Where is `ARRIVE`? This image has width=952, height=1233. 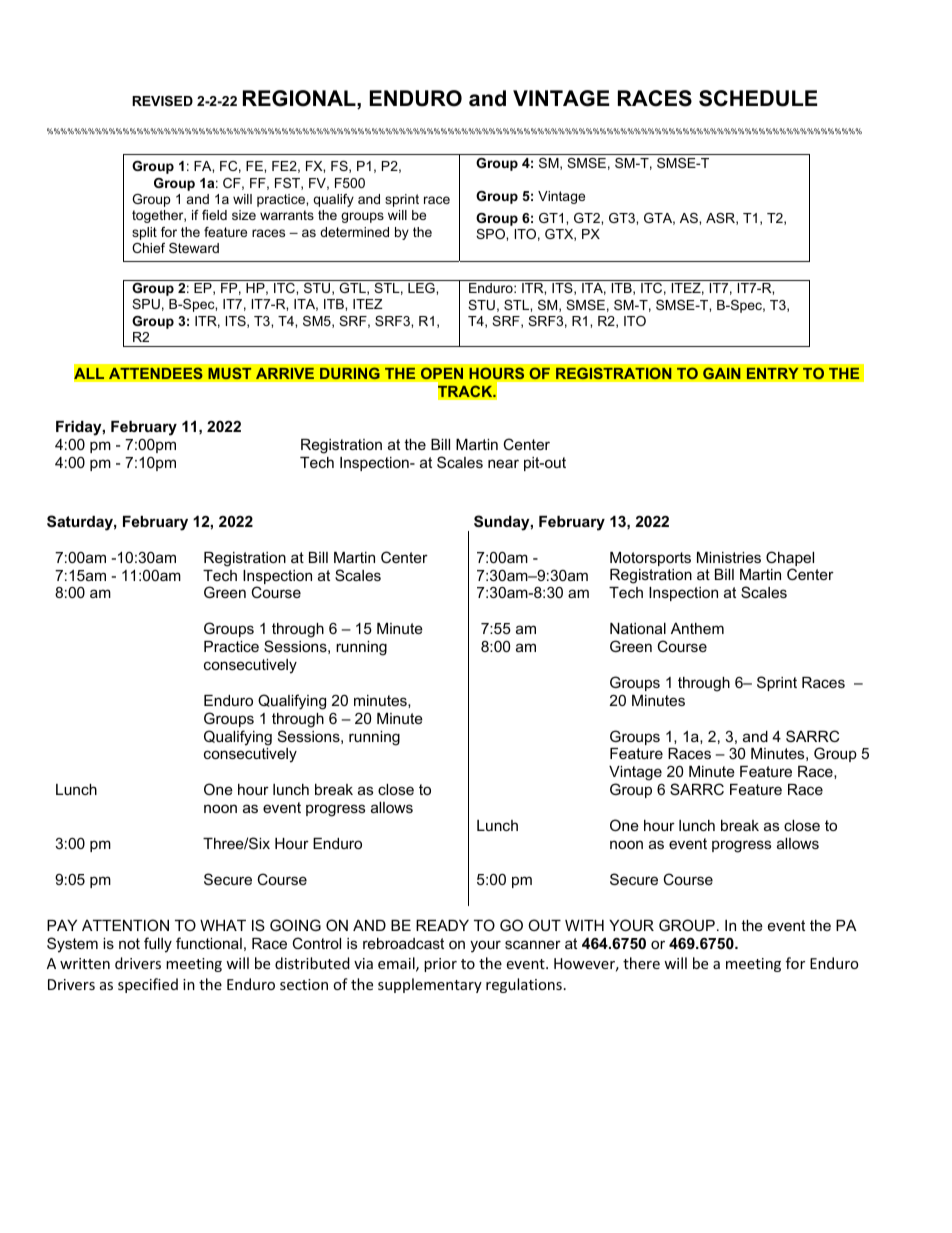
ARRIVE is located at coordinates (285, 373).
